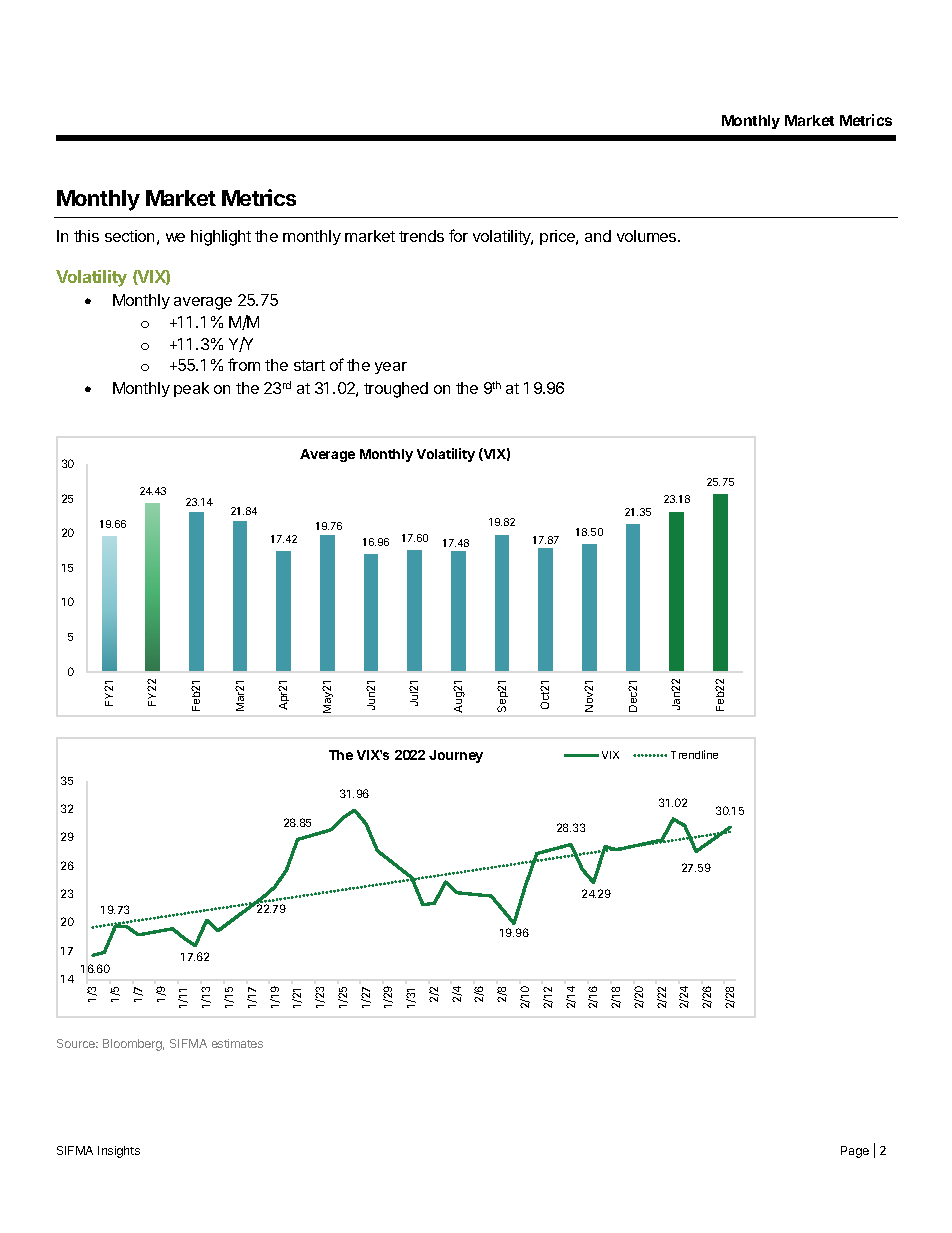 Image resolution: width=952 pixels, height=1233 pixels. What do you see at coordinates (391, 368) in the screenshot?
I see `year` at bounding box center [391, 368].
